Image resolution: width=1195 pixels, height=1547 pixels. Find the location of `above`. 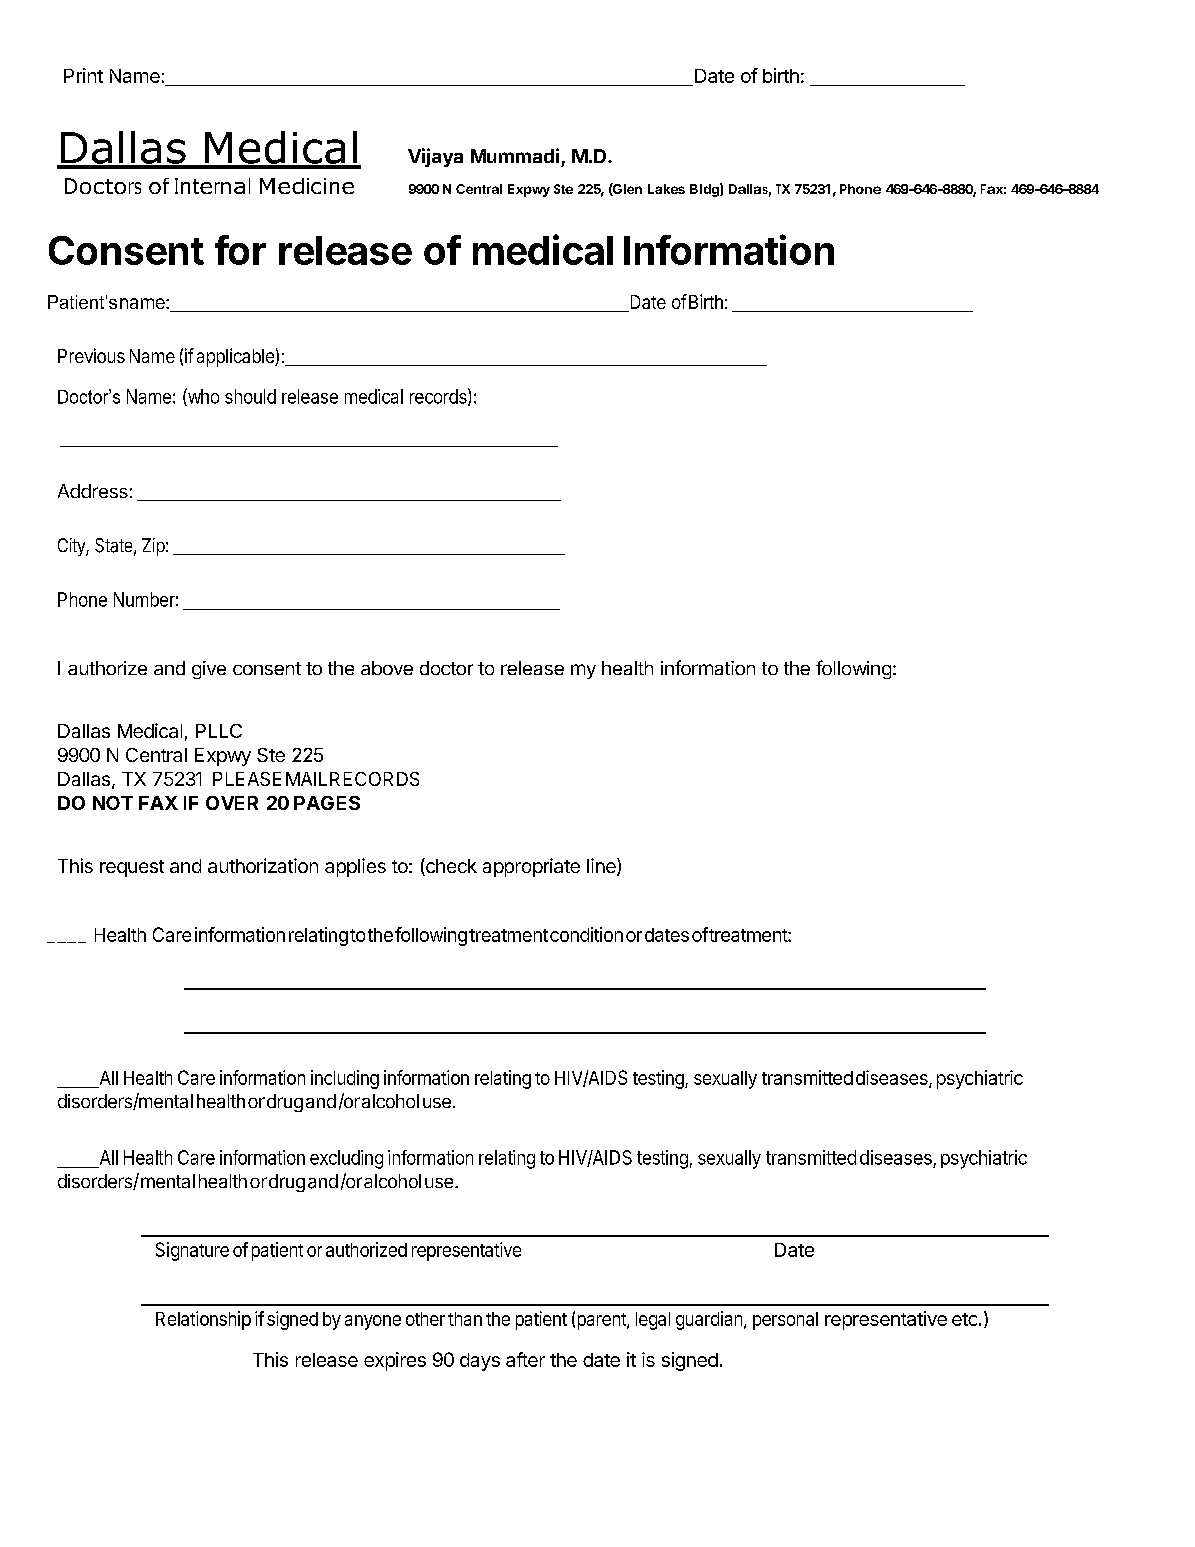

above is located at coordinates (387, 668).
